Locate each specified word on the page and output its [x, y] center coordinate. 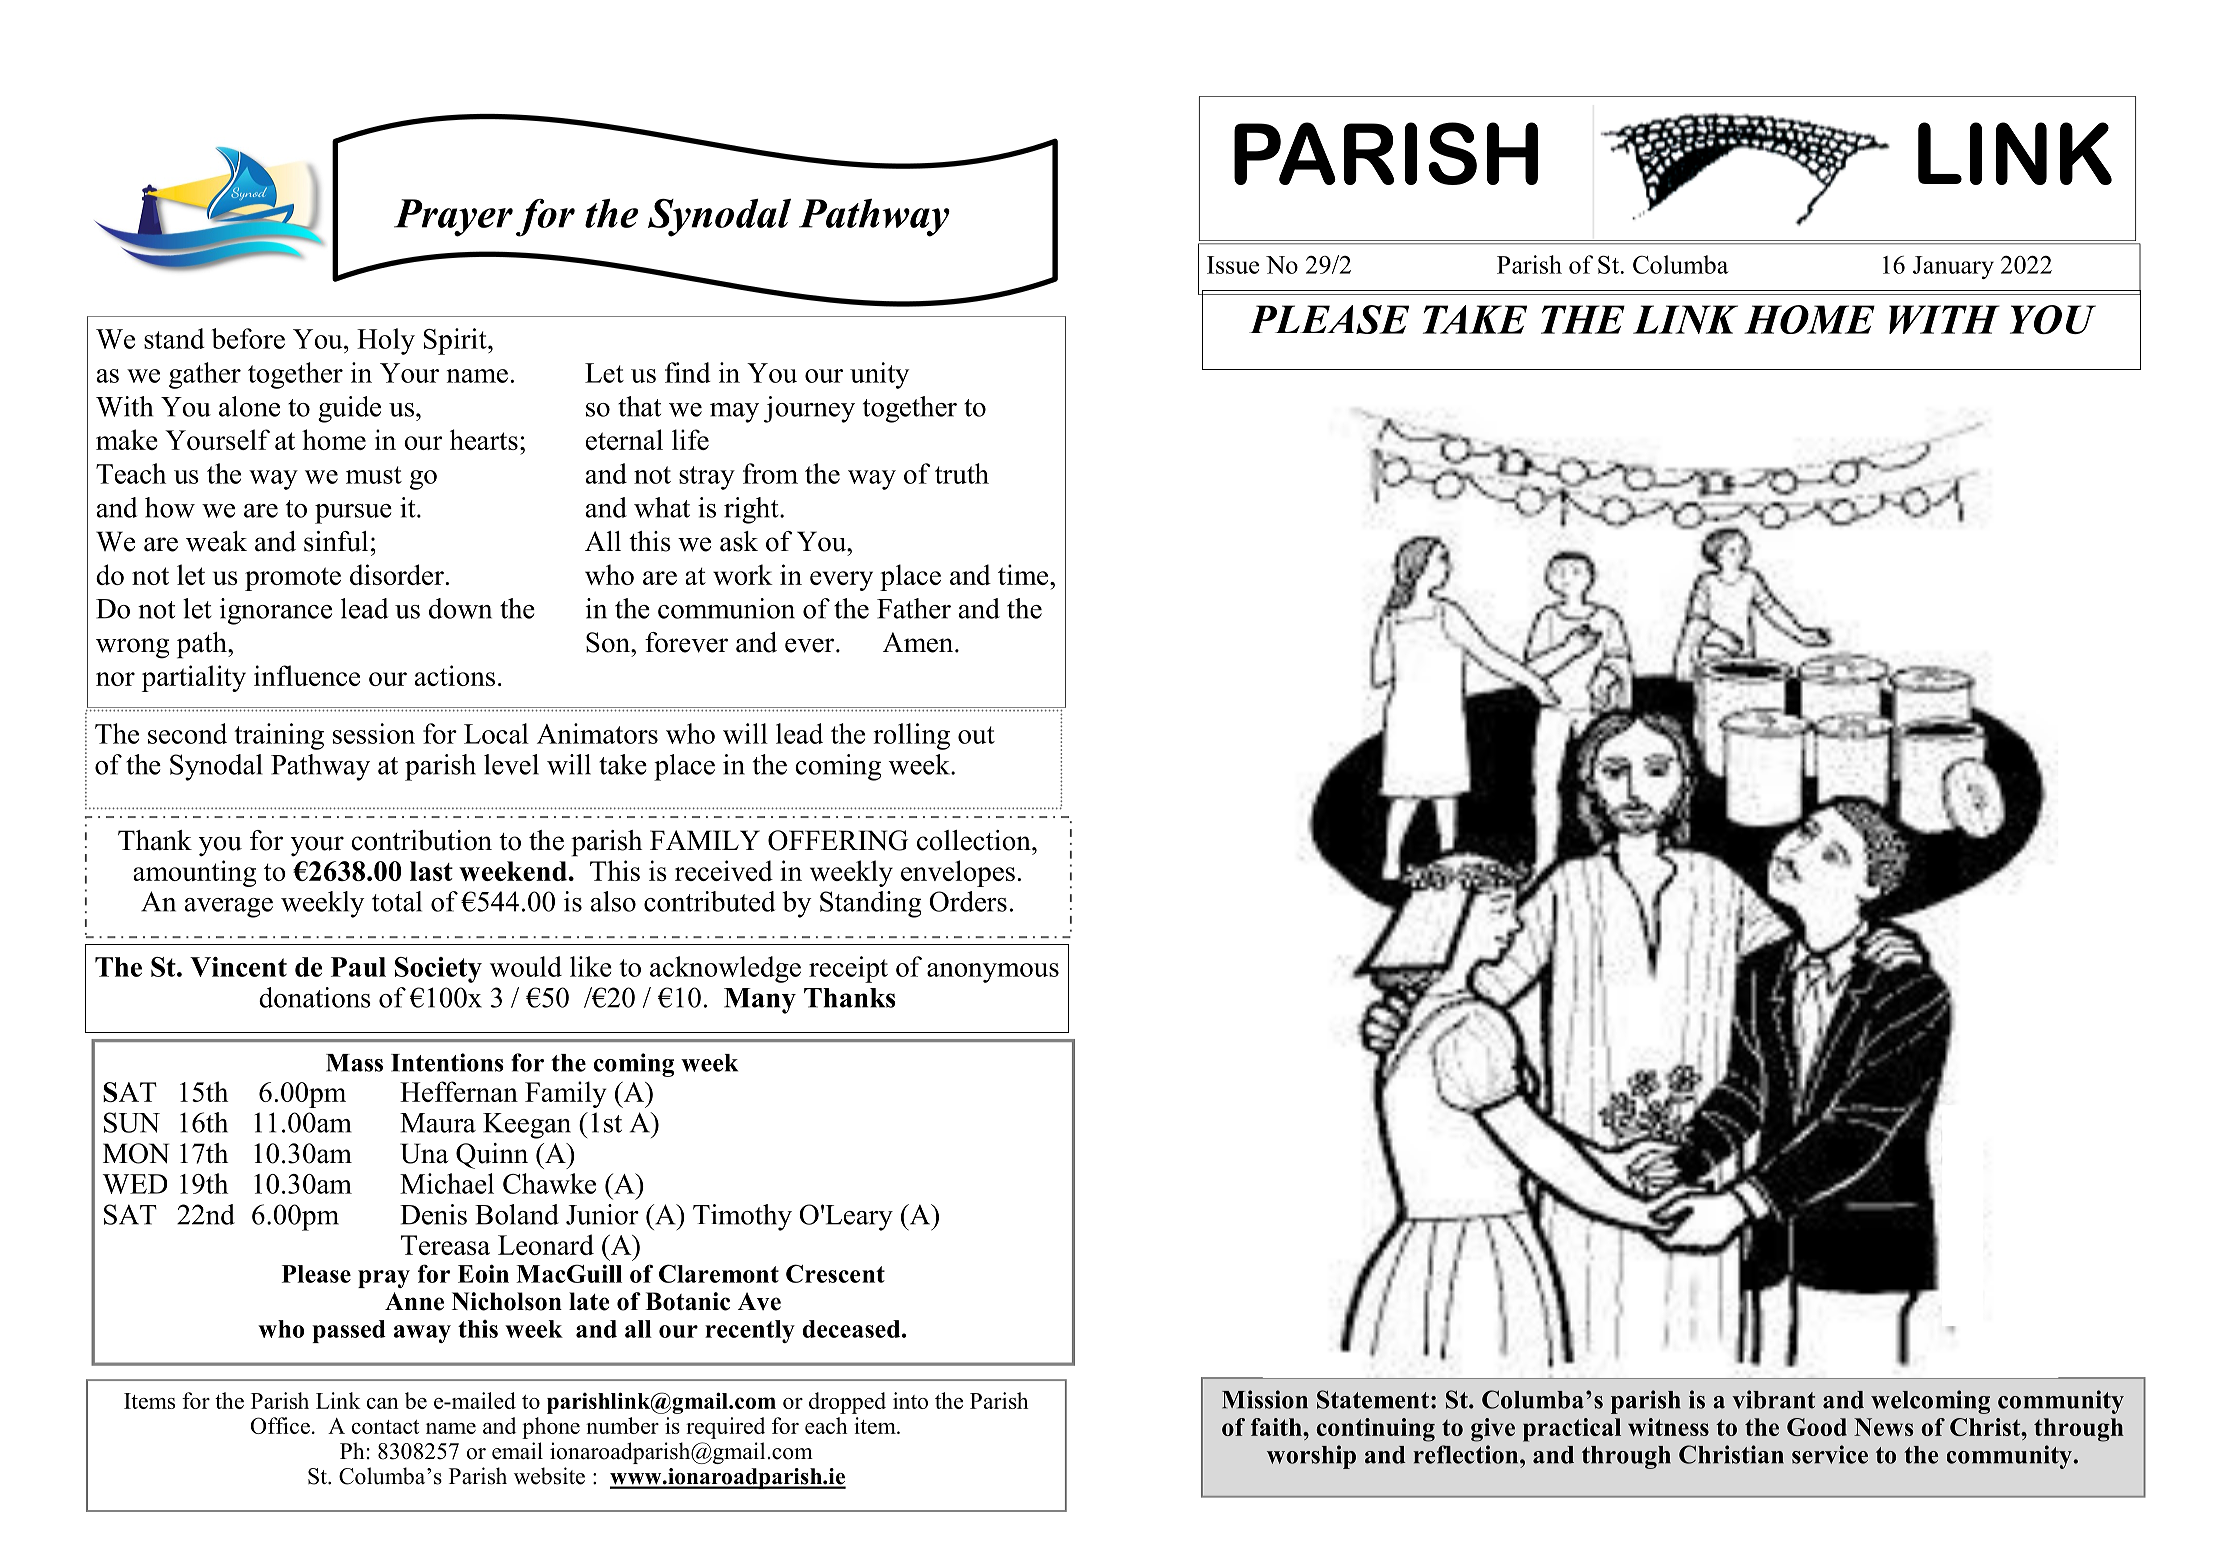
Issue [1233, 265]
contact [385, 1427]
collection [975, 840]
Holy [386, 341]
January [1953, 267]
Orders [968, 901]
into [910, 1400]
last [431, 871]
